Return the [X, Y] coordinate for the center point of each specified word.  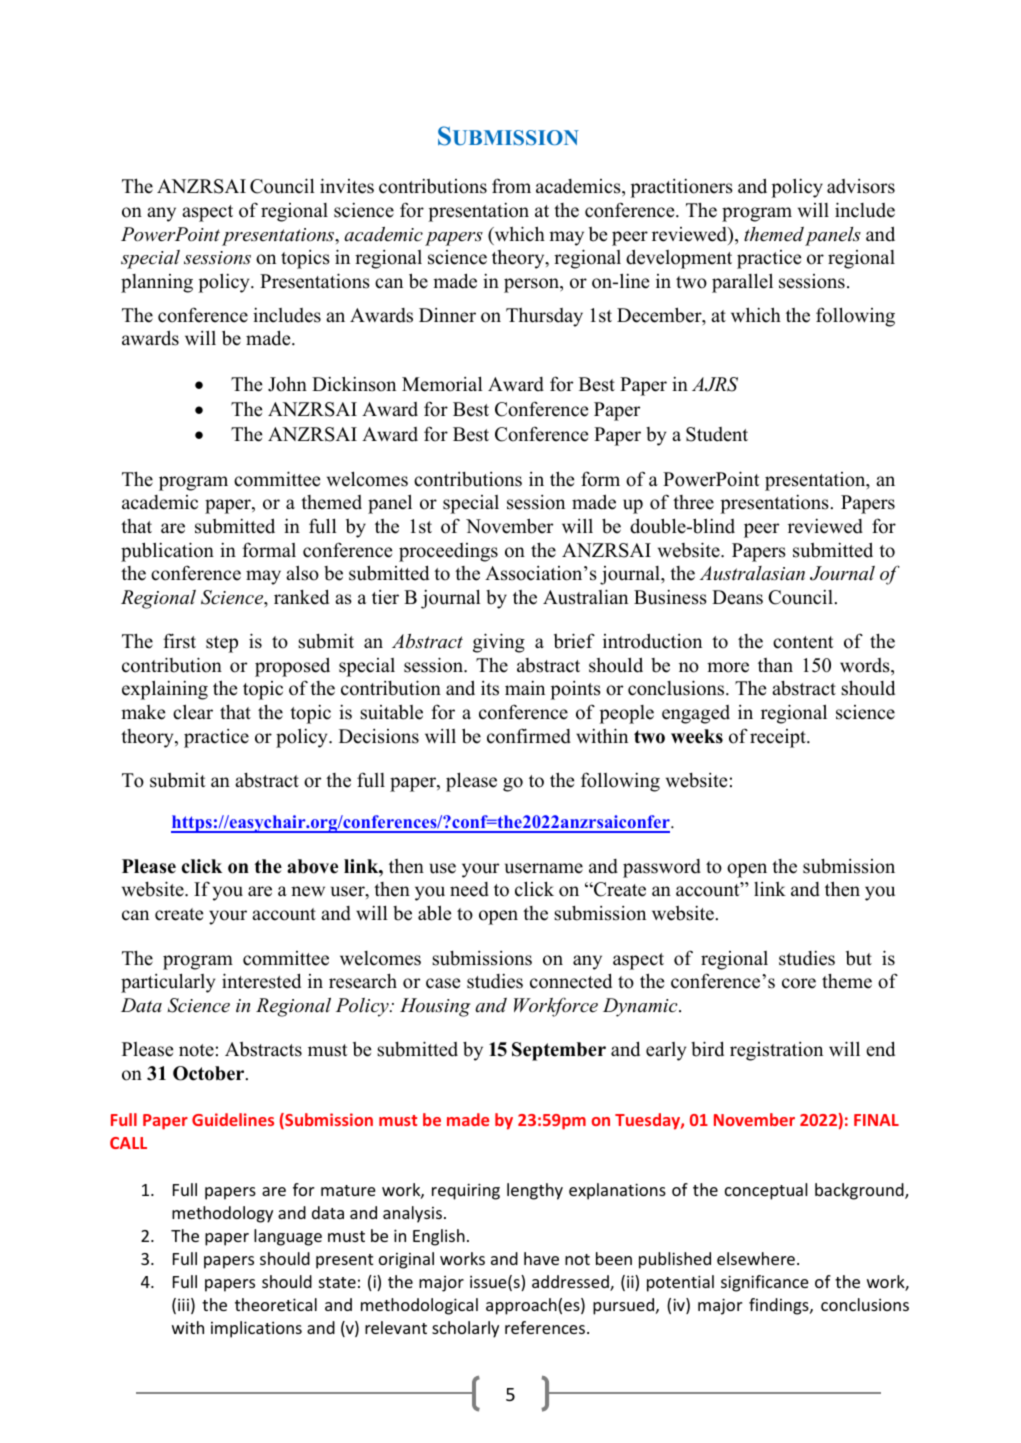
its [490, 688]
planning [157, 283]
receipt [779, 738]
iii [183, 1304]
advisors [861, 186]
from [511, 186]
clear [193, 712]
